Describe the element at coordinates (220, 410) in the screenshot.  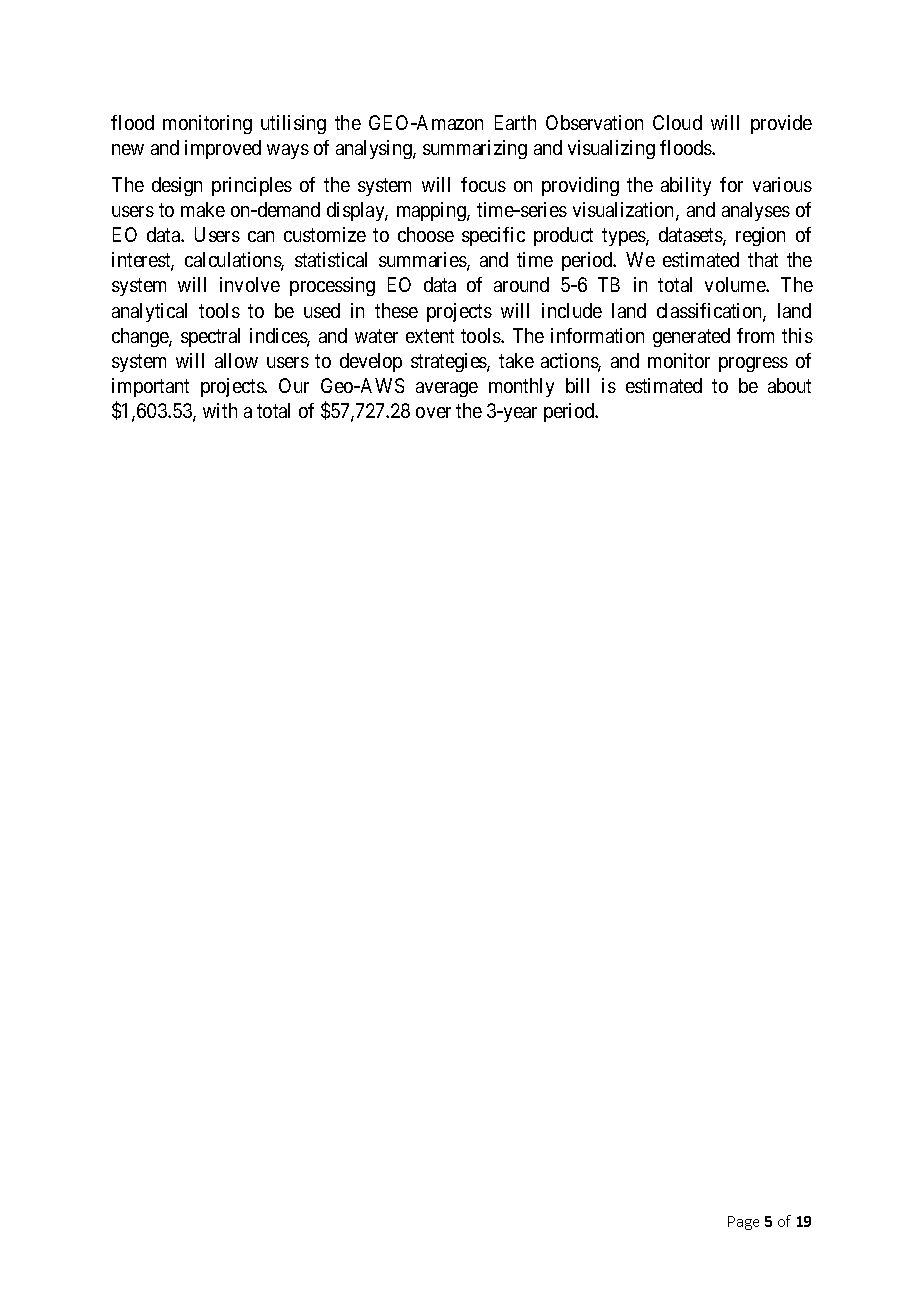
I see `with` at that location.
